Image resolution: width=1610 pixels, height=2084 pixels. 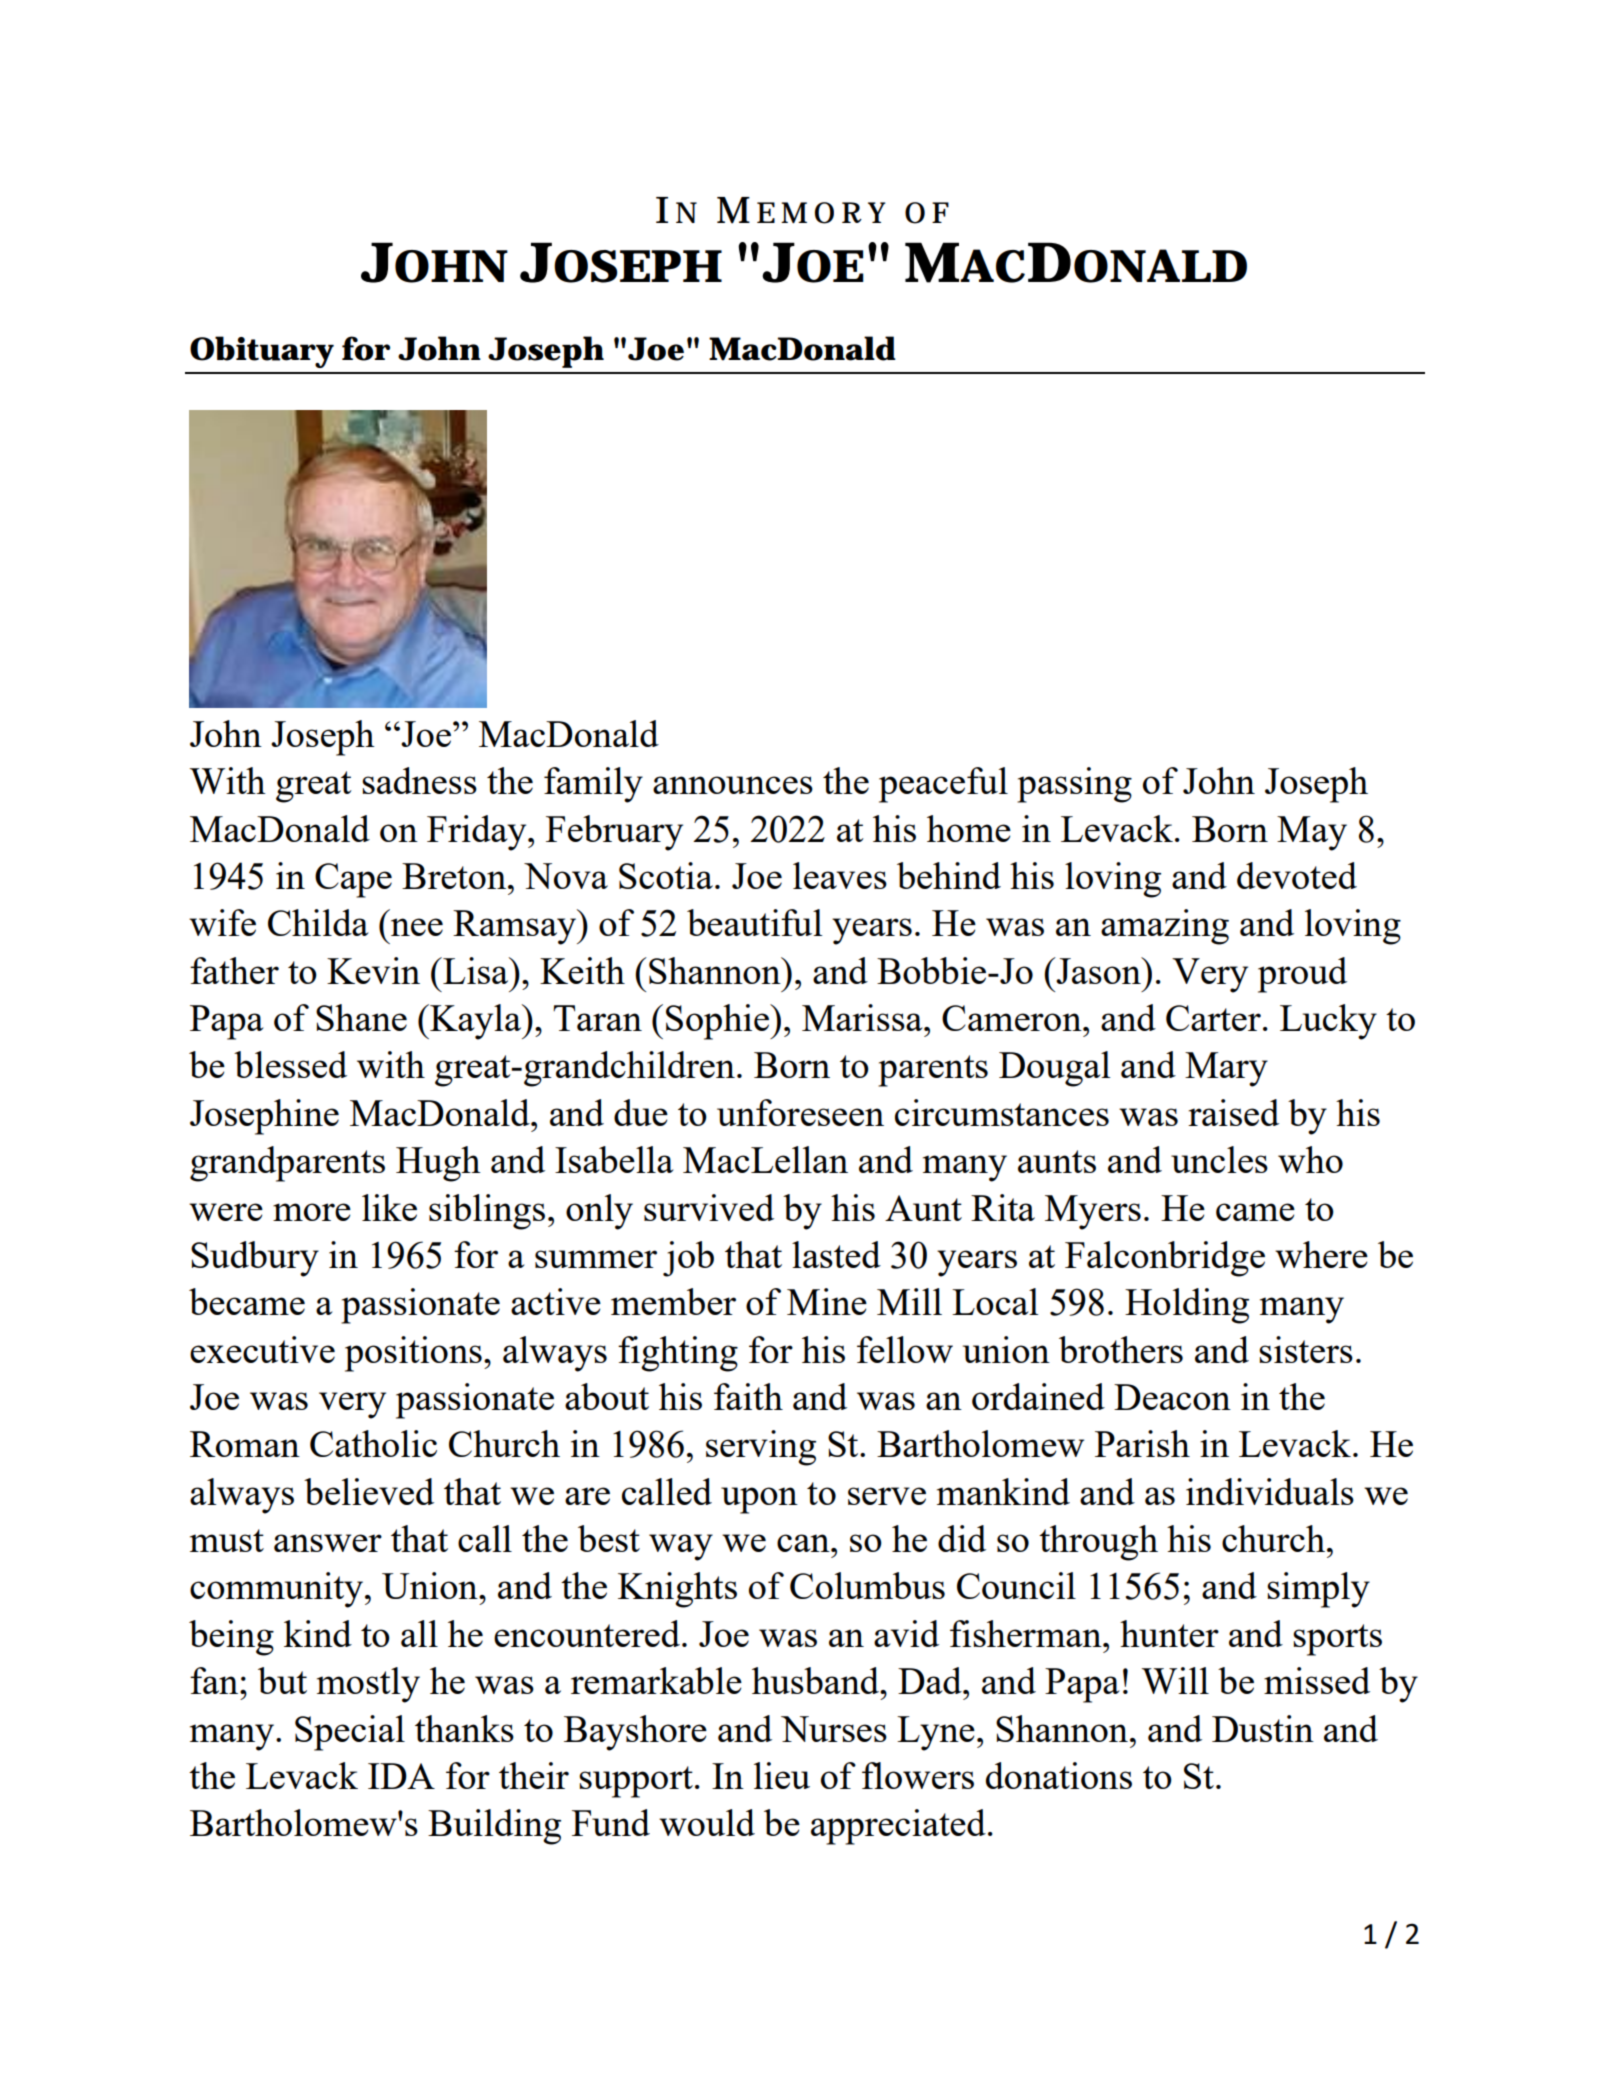 What do you see at coordinates (782, 1775) in the page?
I see `lieu` at bounding box center [782, 1775].
